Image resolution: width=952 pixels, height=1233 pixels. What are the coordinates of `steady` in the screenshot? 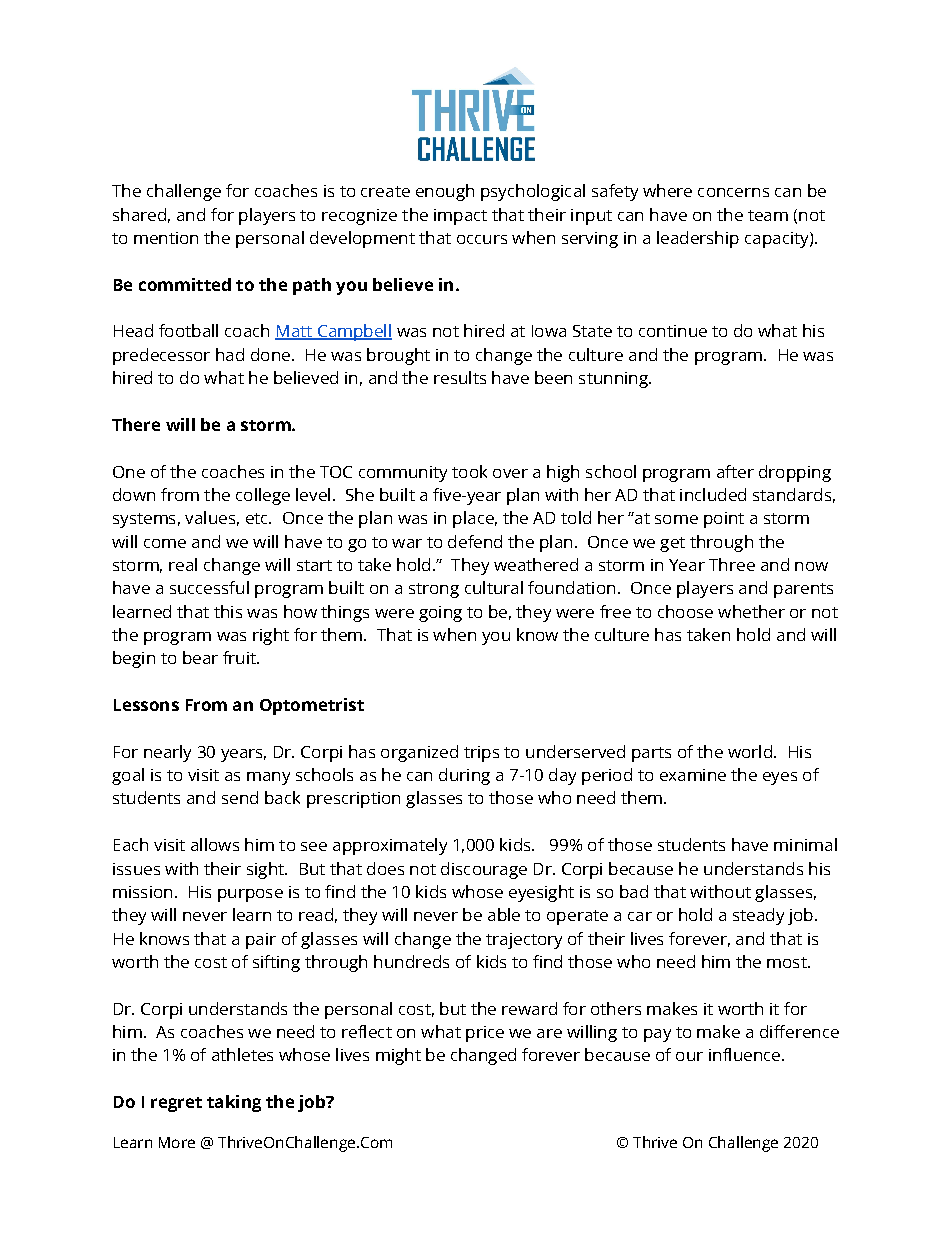 It's located at (758, 916).
